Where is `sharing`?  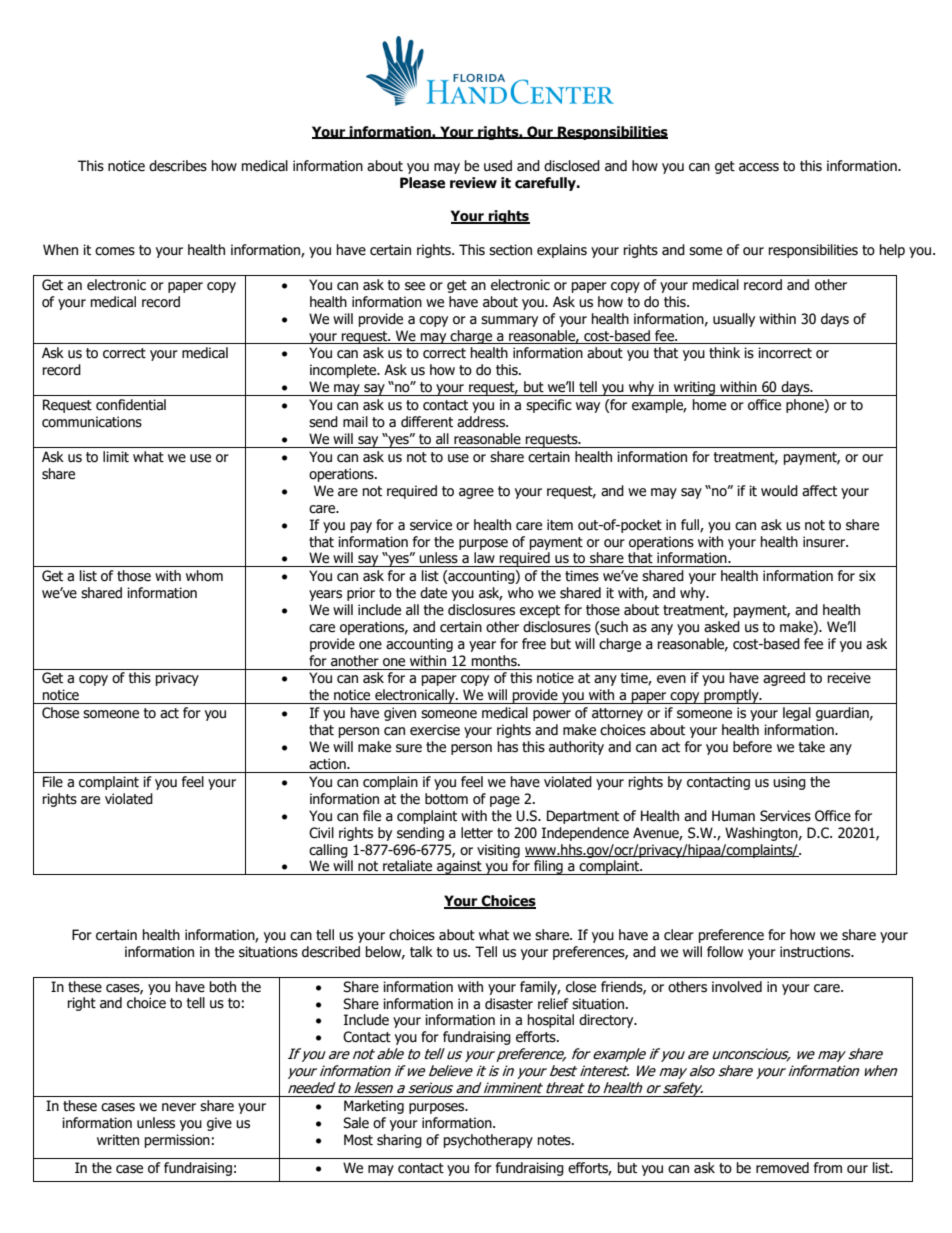 sharing is located at coordinates (399, 1141).
